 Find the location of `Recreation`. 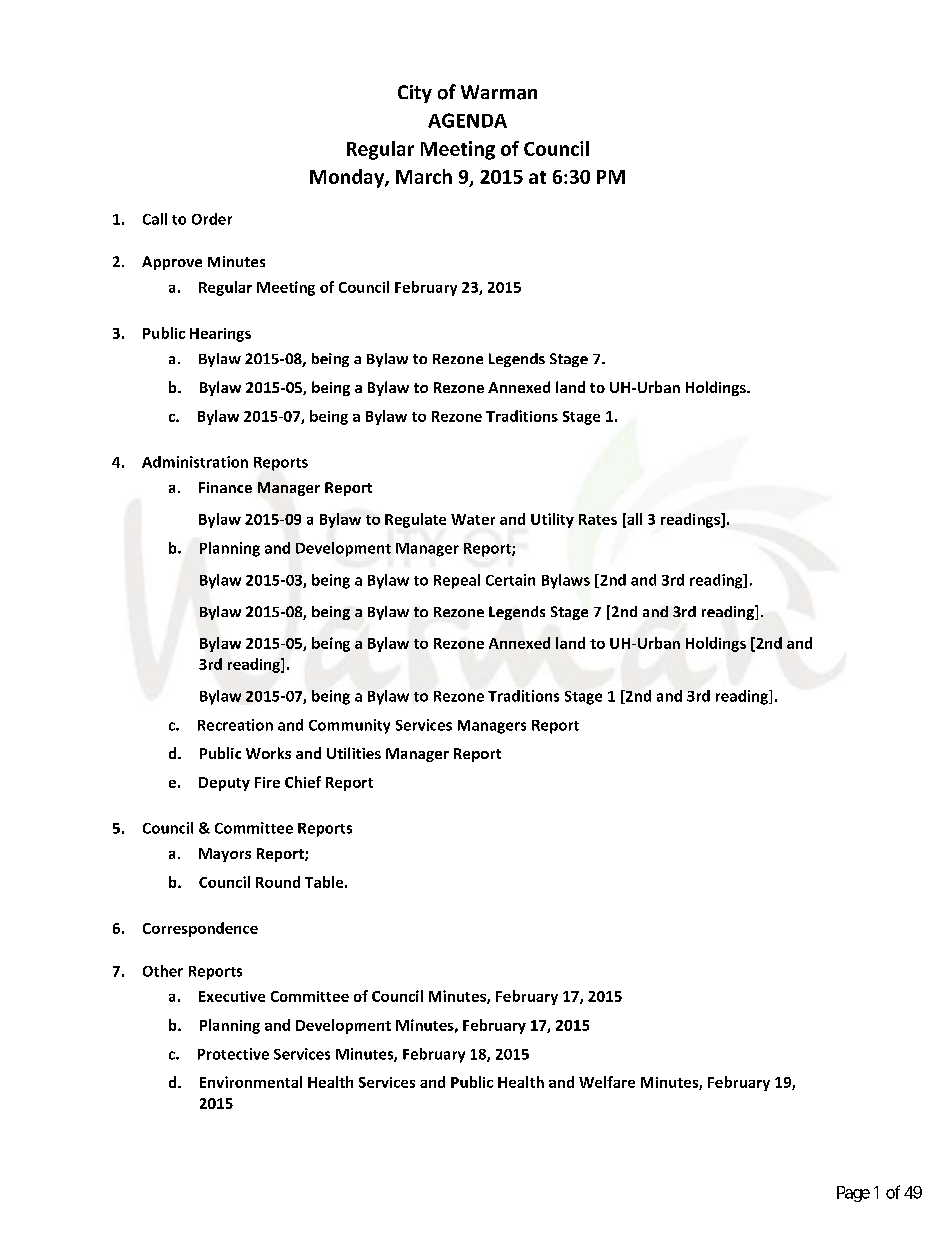

Recreation is located at coordinates (235, 725).
